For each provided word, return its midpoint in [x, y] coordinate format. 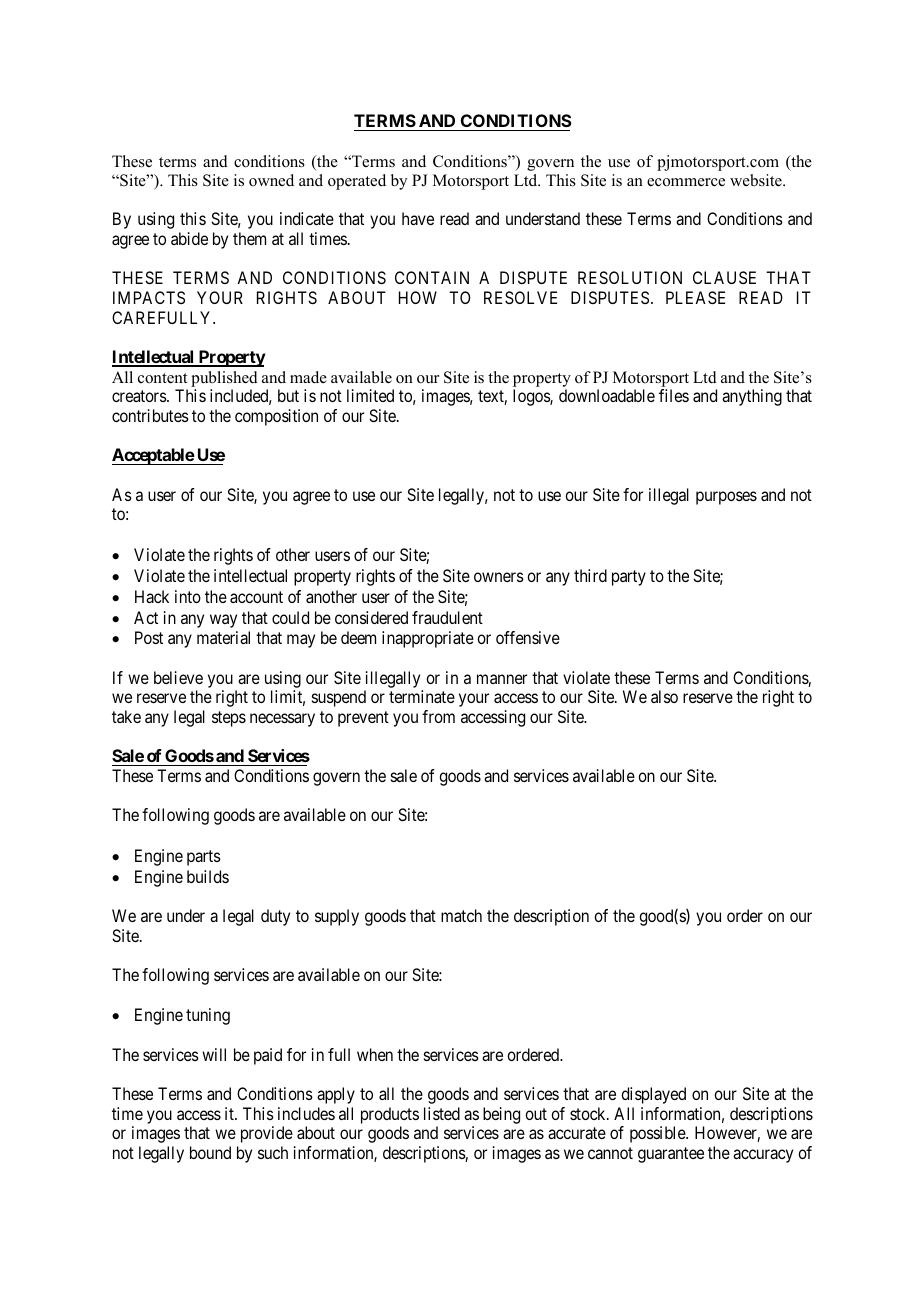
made [308, 377]
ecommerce [686, 182]
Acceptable [153, 456]
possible [658, 1134]
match [461, 915]
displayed [653, 1095]
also [664, 696]
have [418, 218]
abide [189, 238]
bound [210, 1152]
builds [208, 876]
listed [442, 1113]
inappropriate [428, 639]
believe [178, 677]
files [674, 395]
